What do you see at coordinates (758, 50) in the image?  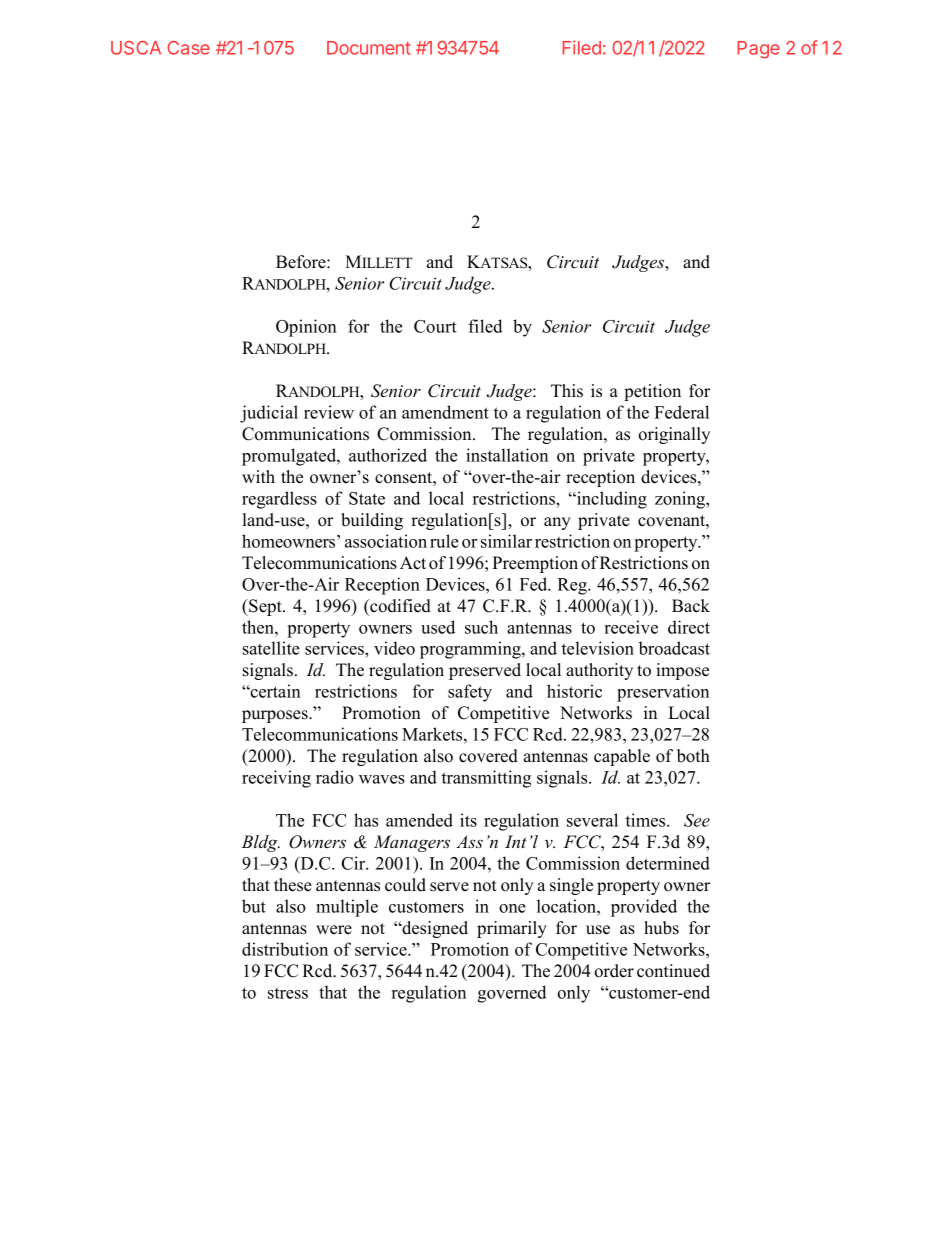 I see `Page` at bounding box center [758, 50].
